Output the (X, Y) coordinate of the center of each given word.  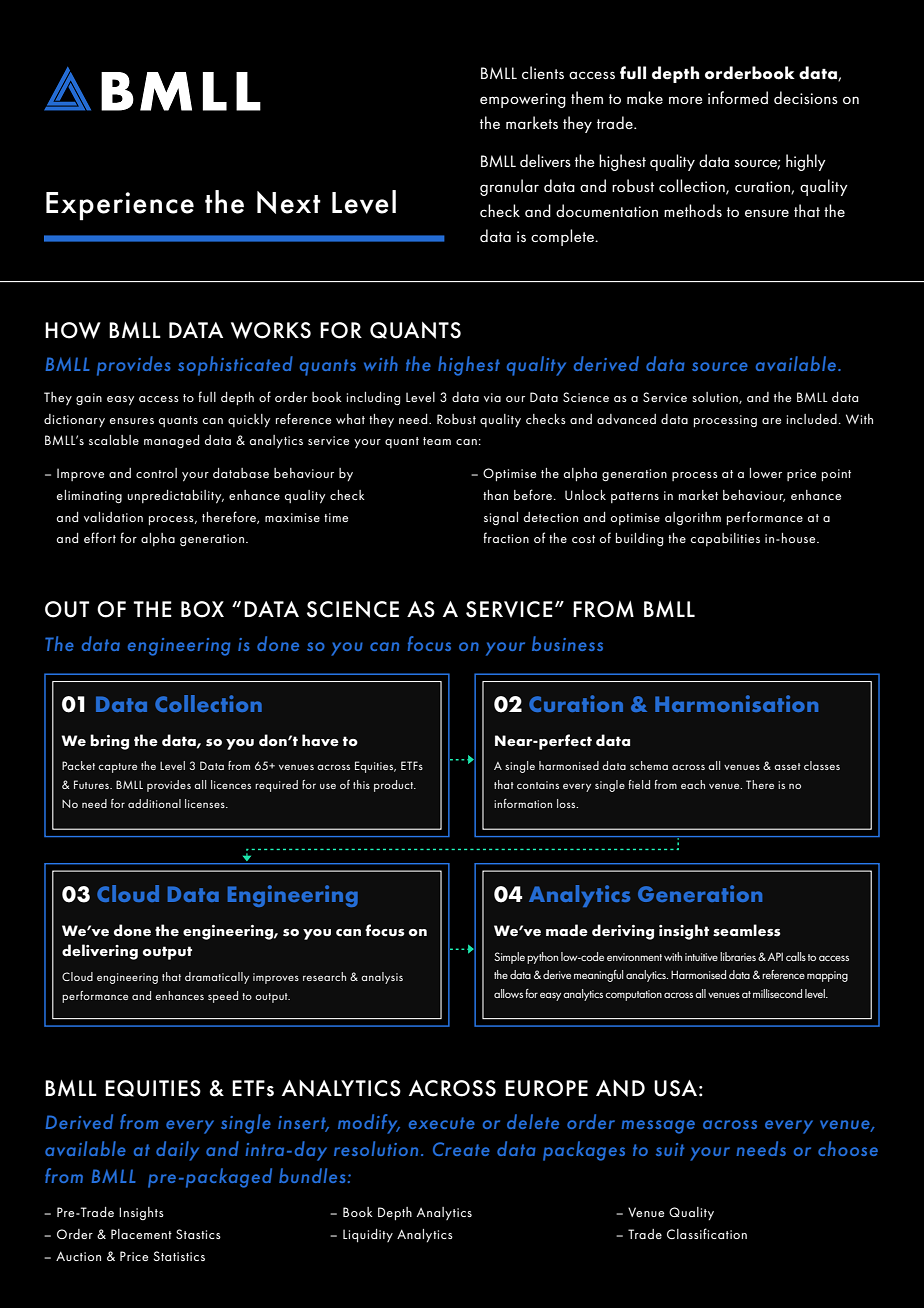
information (523, 803)
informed (738, 97)
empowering (523, 100)
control (156, 473)
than (495, 495)
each (693, 784)
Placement (141, 1234)
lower (766, 473)
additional (154, 803)
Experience (120, 206)
